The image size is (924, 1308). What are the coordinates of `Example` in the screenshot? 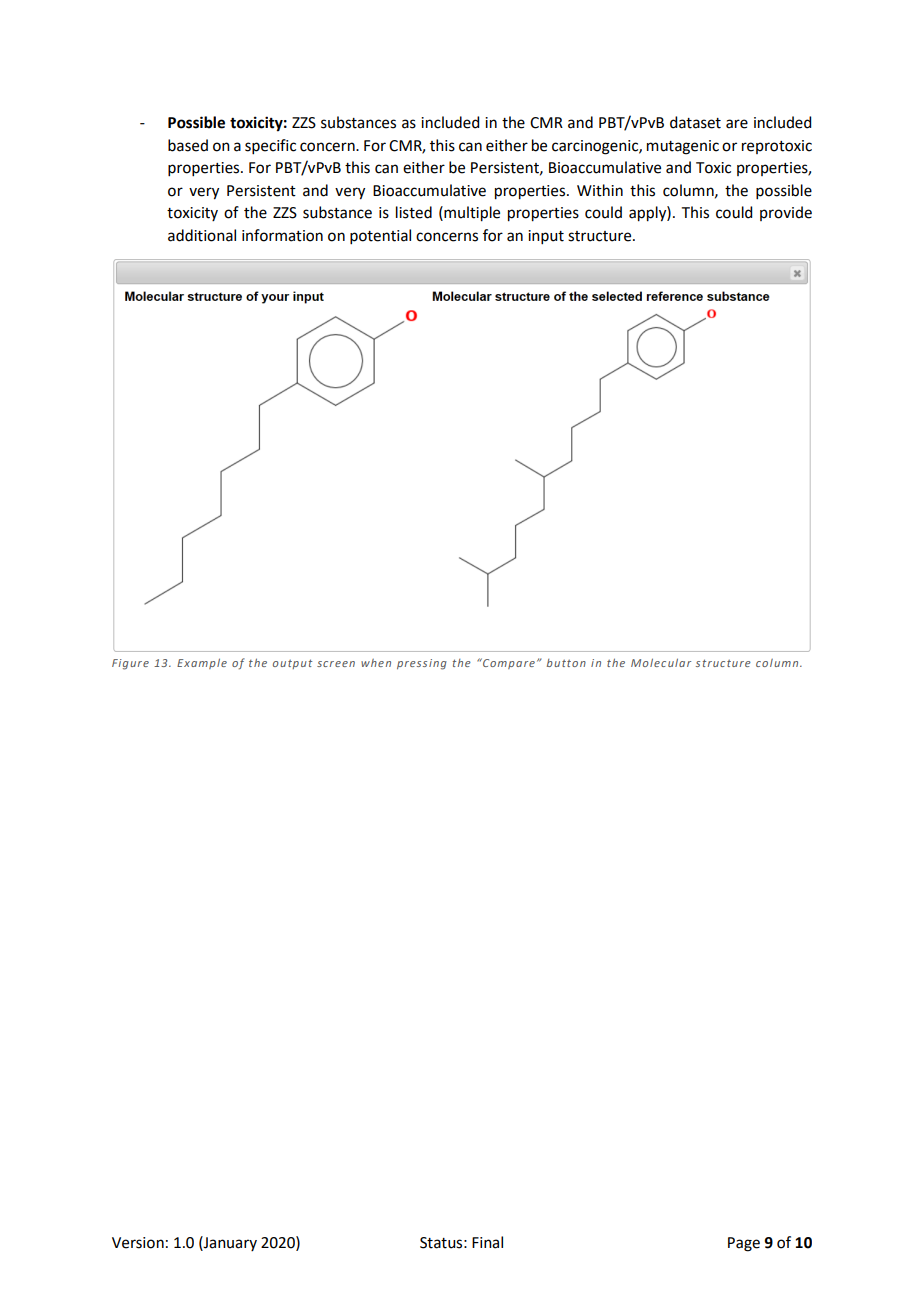 It's located at (202, 663).
